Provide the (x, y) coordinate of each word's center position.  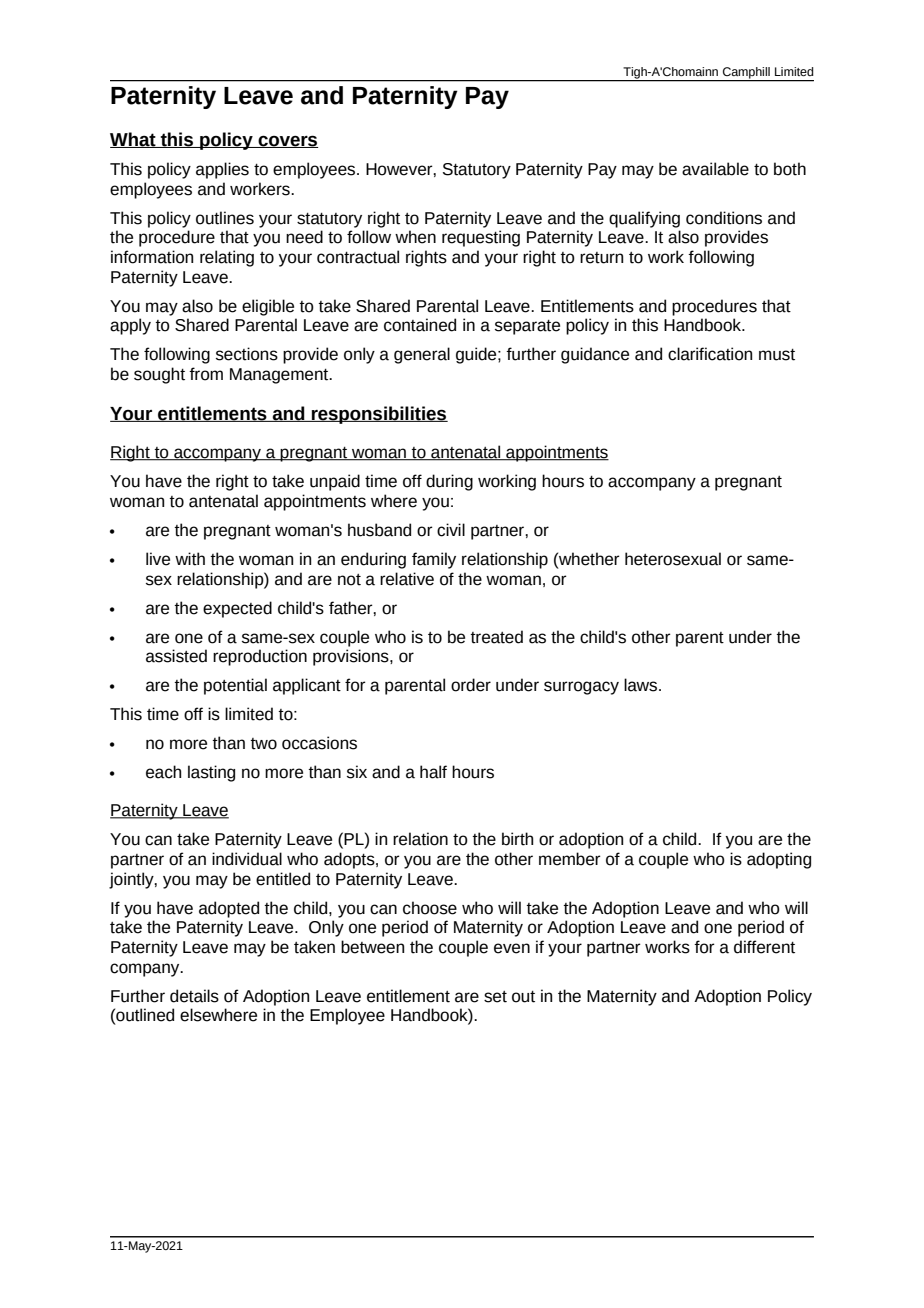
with (190, 559)
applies (222, 170)
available (715, 169)
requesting (481, 238)
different (764, 947)
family (434, 560)
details (194, 996)
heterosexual (673, 559)
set (495, 997)
